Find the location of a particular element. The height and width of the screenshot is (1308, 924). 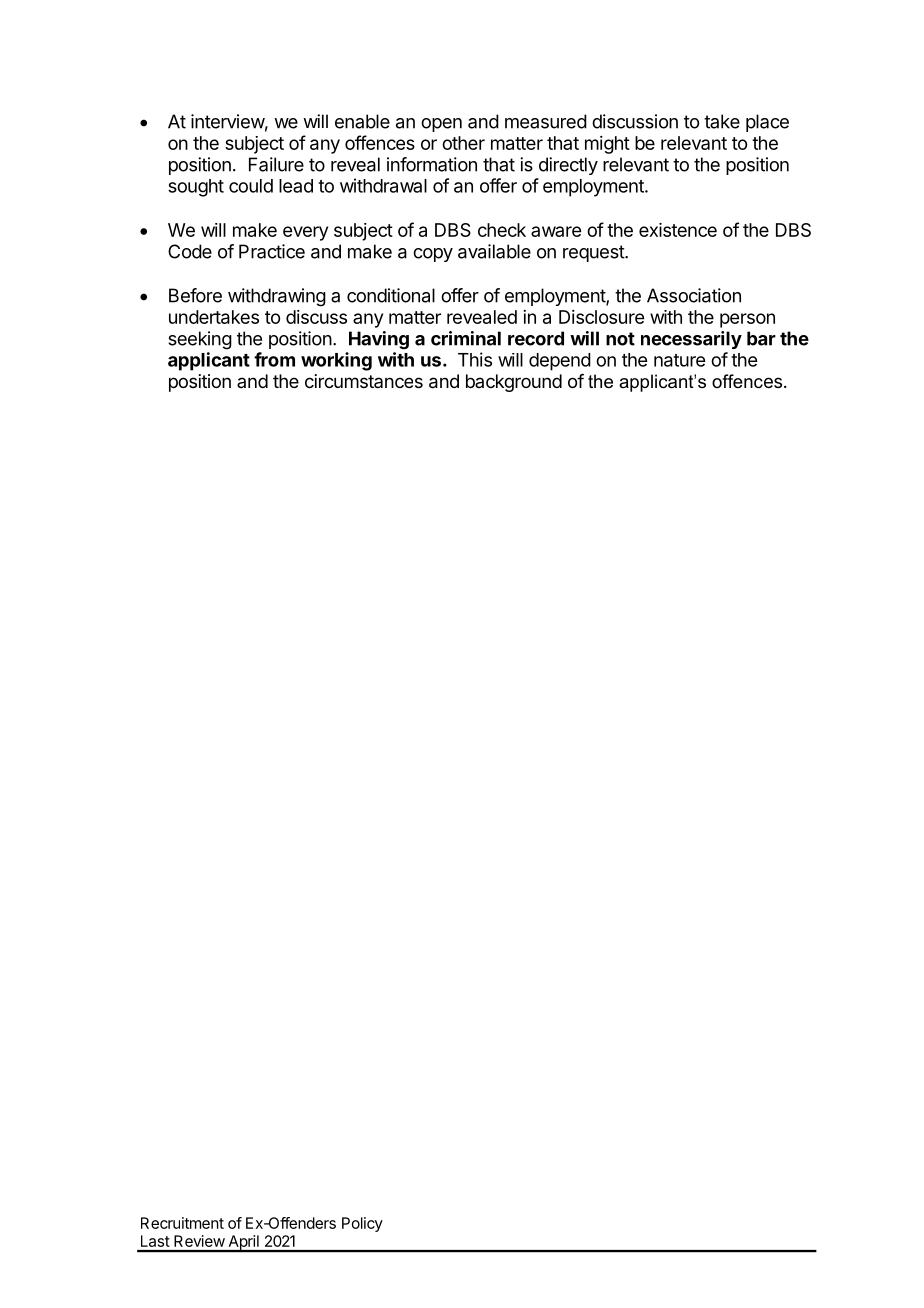

place is located at coordinates (767, 123).
